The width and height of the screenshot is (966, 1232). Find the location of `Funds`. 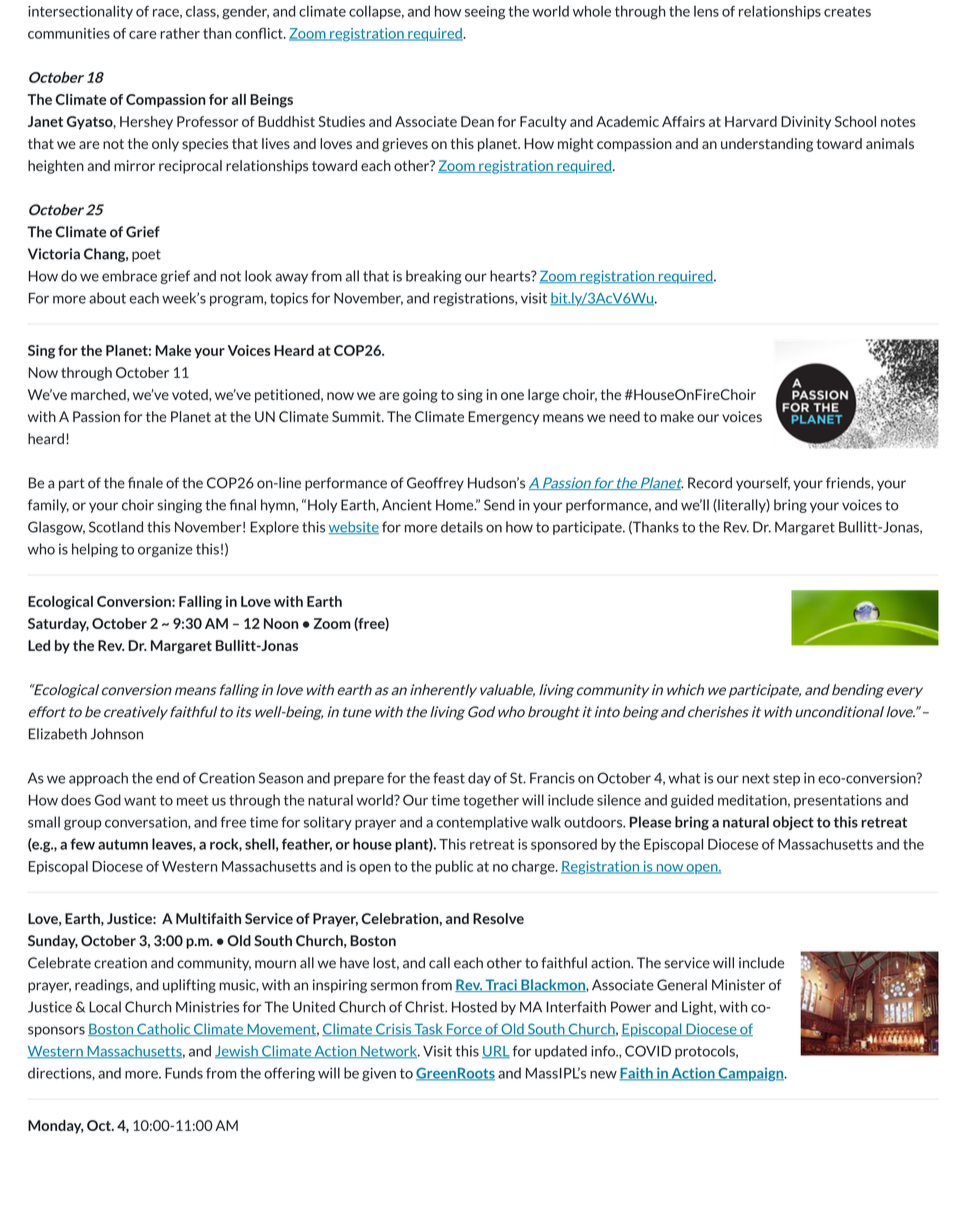

Funds is located at coordinates (184, 1073).
